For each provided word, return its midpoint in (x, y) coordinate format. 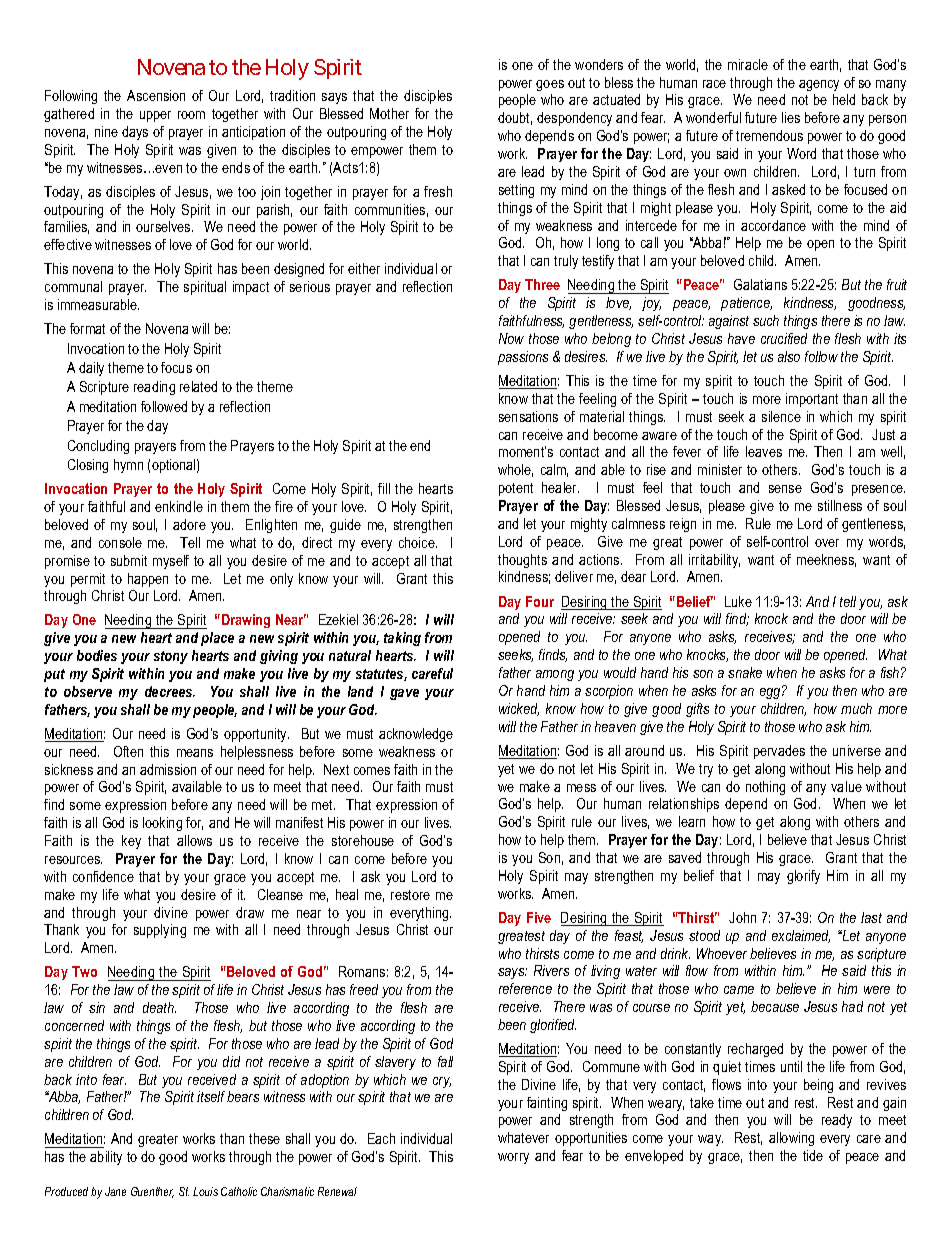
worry (513, 1158)
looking (162, 824)
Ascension (156, 95)
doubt (515, 118)
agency (819, 85)
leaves (764, 451)
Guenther (152, 1192)
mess (581, 788)
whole (515, 470)
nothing (765, 788)
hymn (128, 466)
